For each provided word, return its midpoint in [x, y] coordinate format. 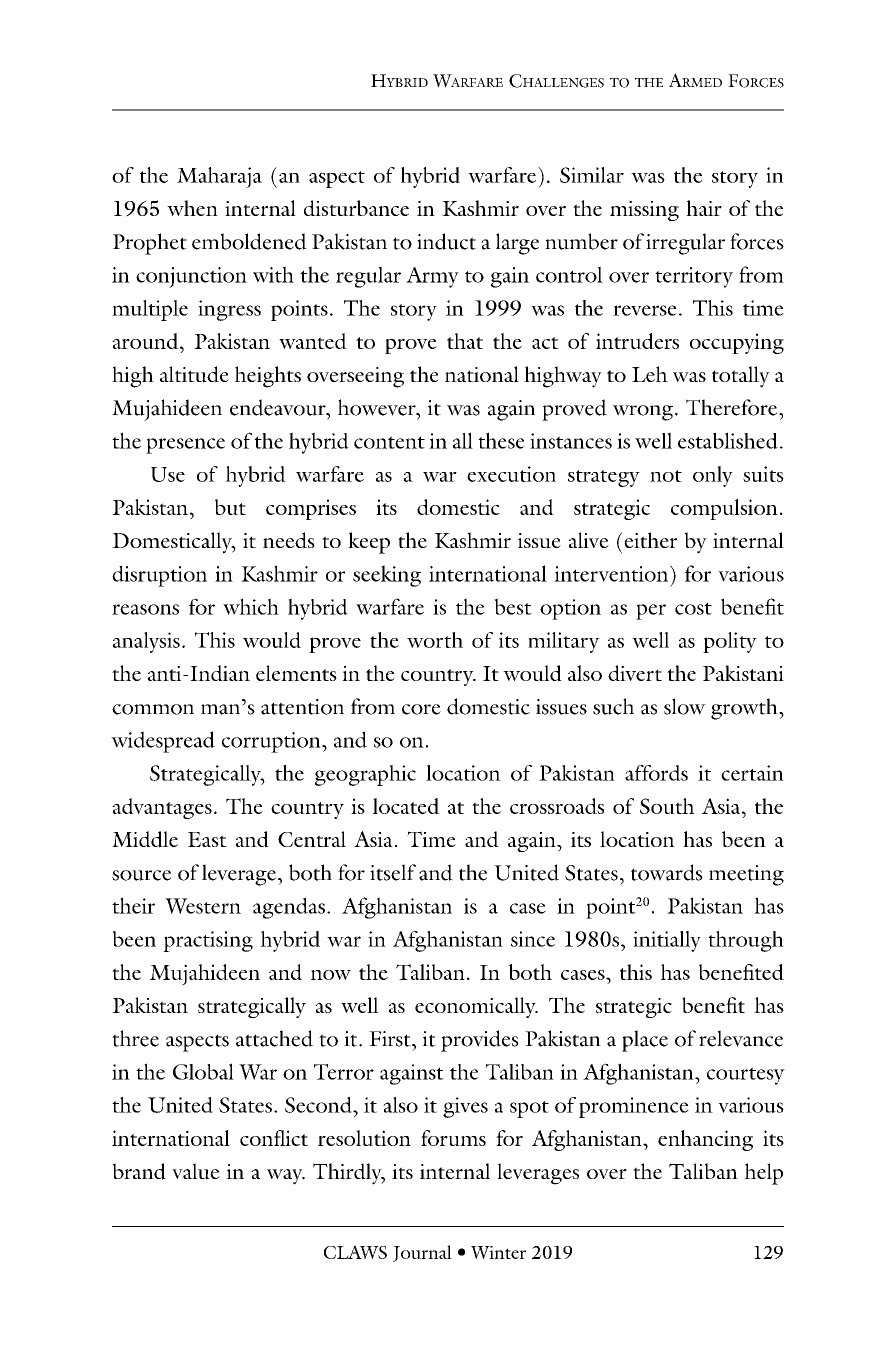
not [666, 476]
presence [185, 446]
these [501, 440]
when [192, 208]
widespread [163, 742]
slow [685, 706]
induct [446, 241]
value [196, 1171]
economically [476, 1007]
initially [667, 941]
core [421, 709]
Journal [422, 1253]
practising [208, 941]
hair [704, 208]
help [763, 1174]
